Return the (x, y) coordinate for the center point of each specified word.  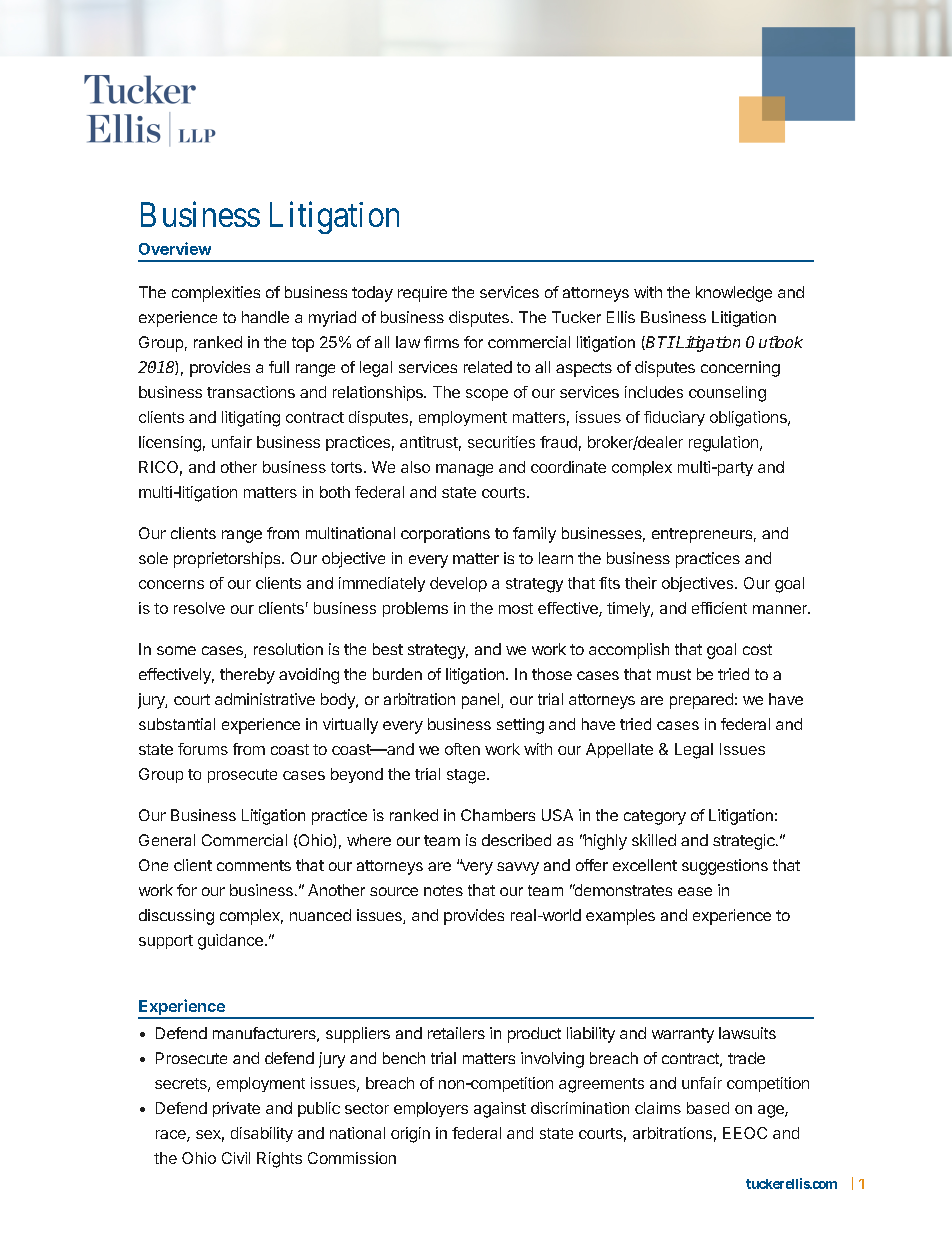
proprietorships (227, 560)
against (500, 1110)
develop (458, 584)
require (422, 294)
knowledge (734, 294)
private (236, 1109)
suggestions (725, 867)
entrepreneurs (702, 535)
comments (254, 865)
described (516, 840)
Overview (175, 248)
